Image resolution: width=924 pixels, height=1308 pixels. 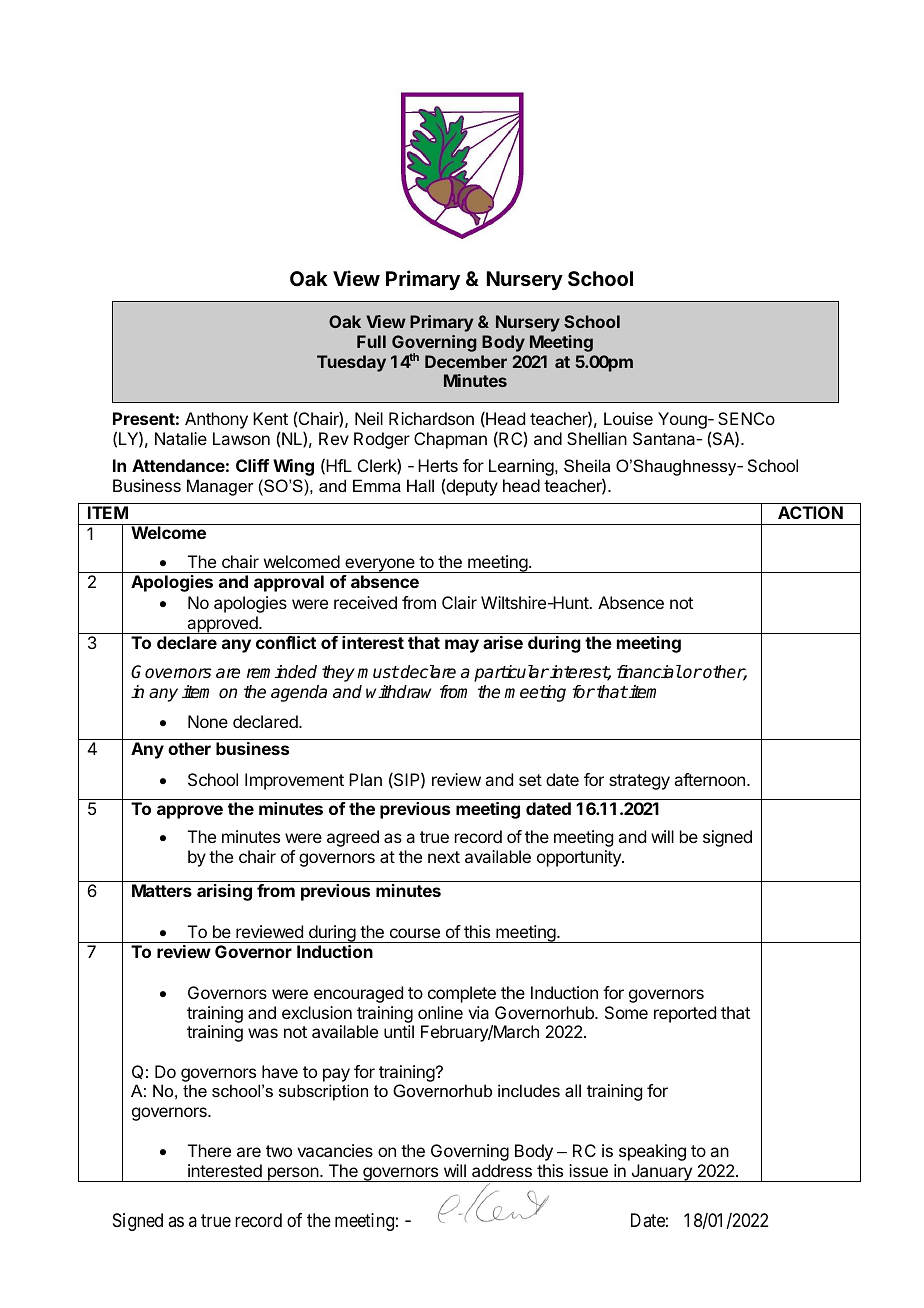 I want to click on There, so click(x=209, y=1150).
